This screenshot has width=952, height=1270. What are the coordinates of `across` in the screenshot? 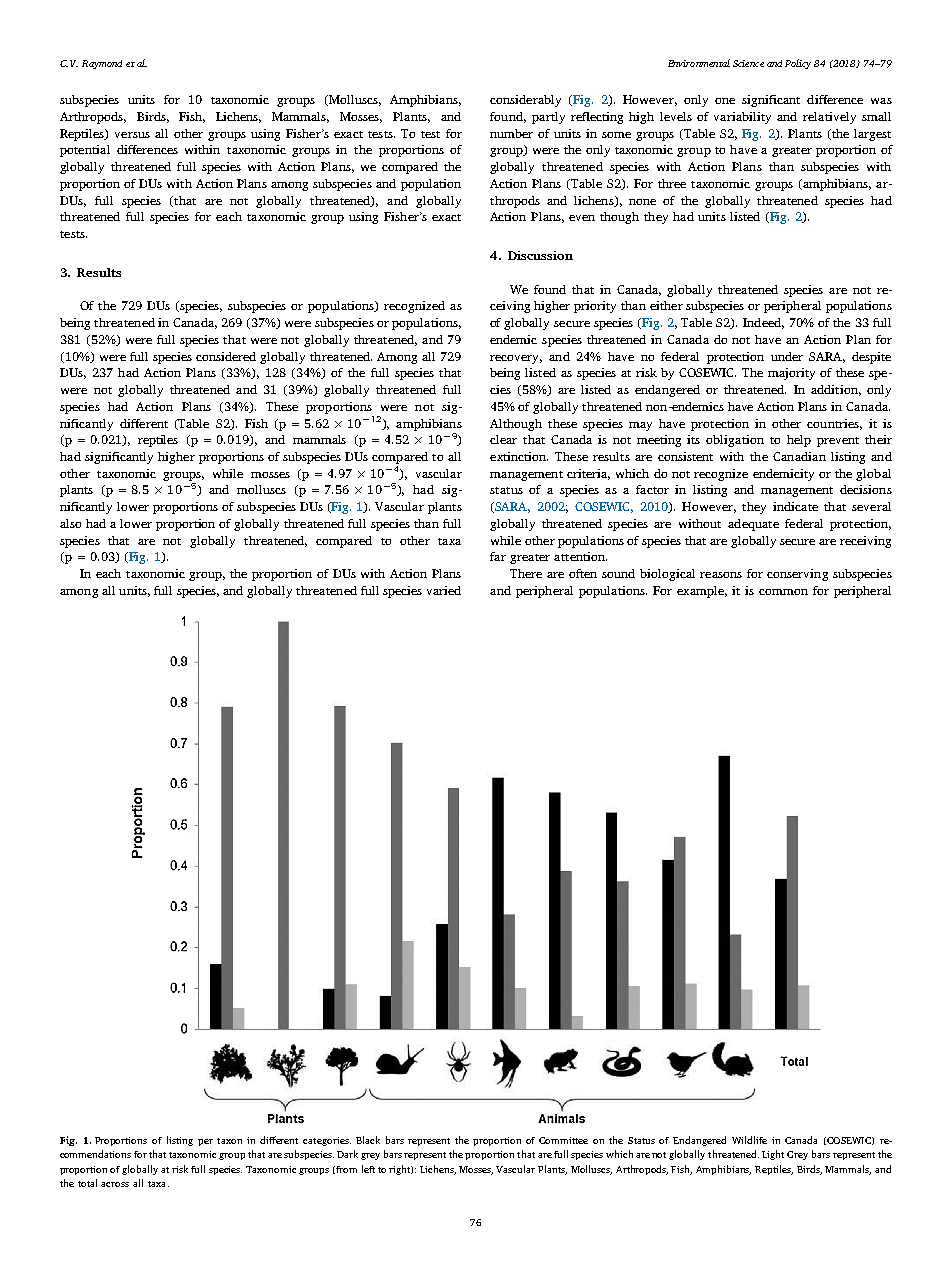 It's located at (115, 1184).
